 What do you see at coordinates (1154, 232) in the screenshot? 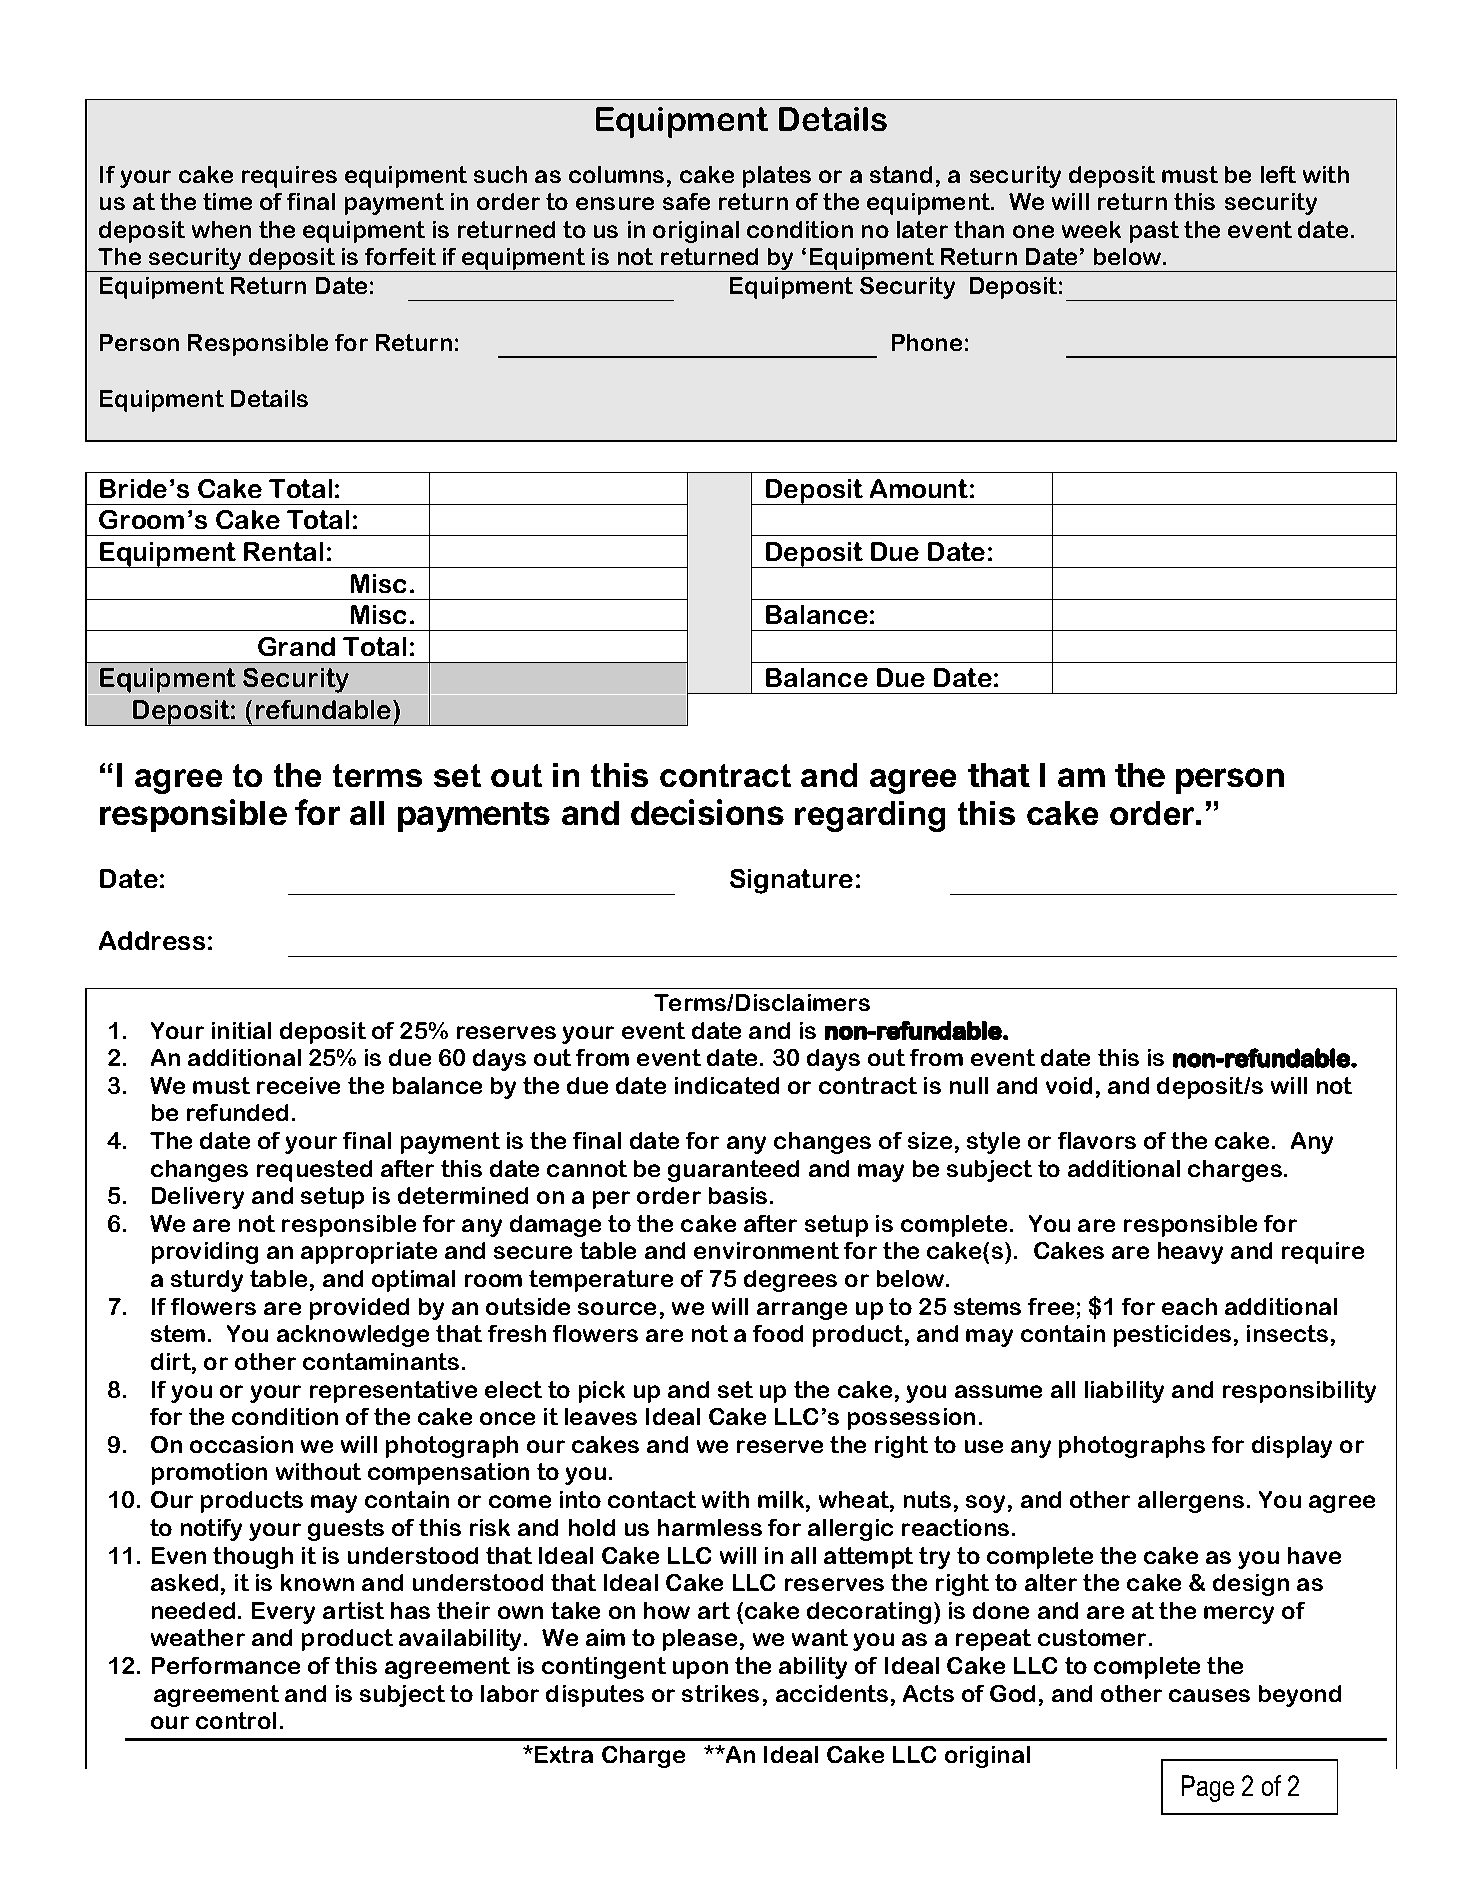
I see `past` at bounding box center [1154, 232].
